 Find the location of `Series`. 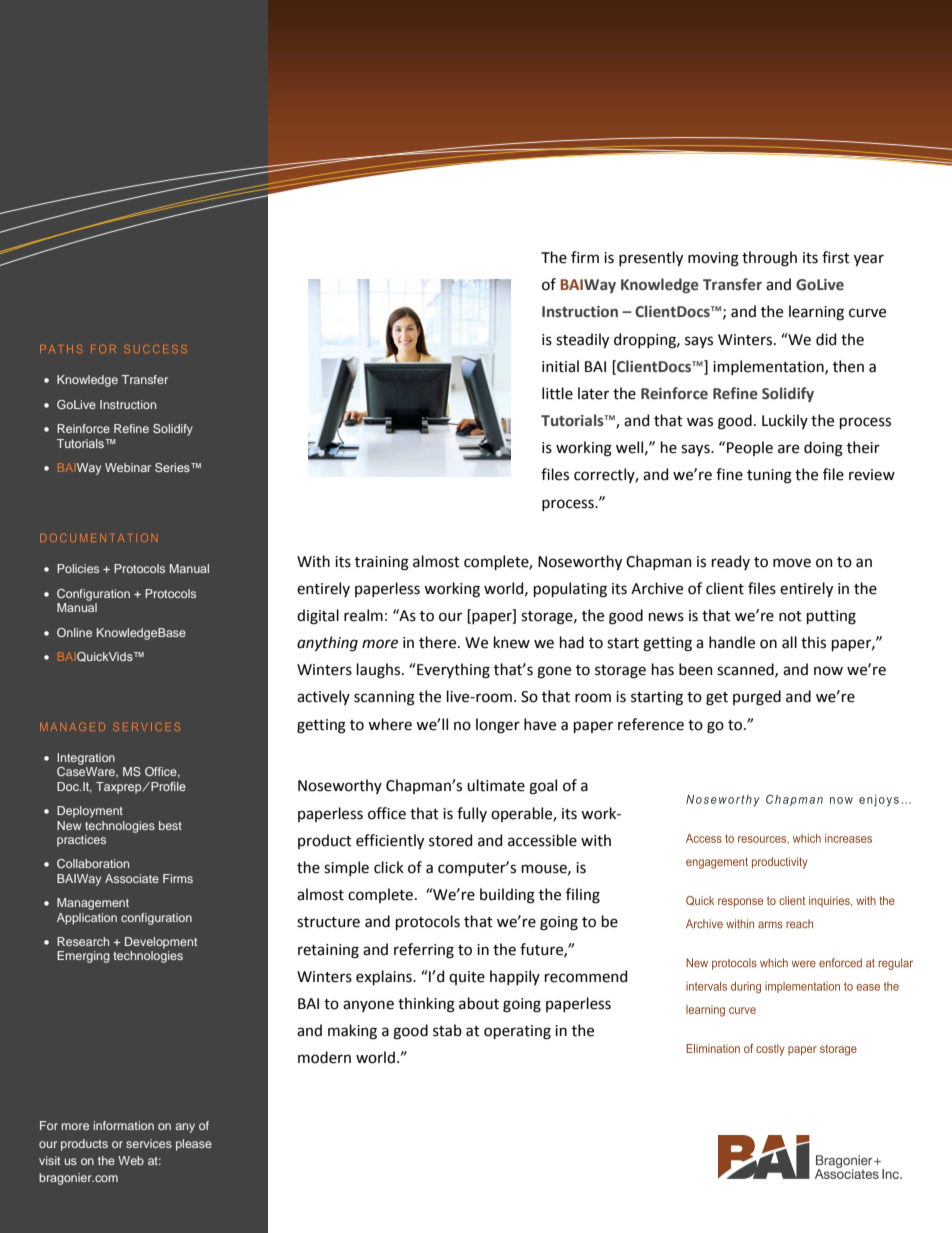

Series is located at coordinates (173, 467).
